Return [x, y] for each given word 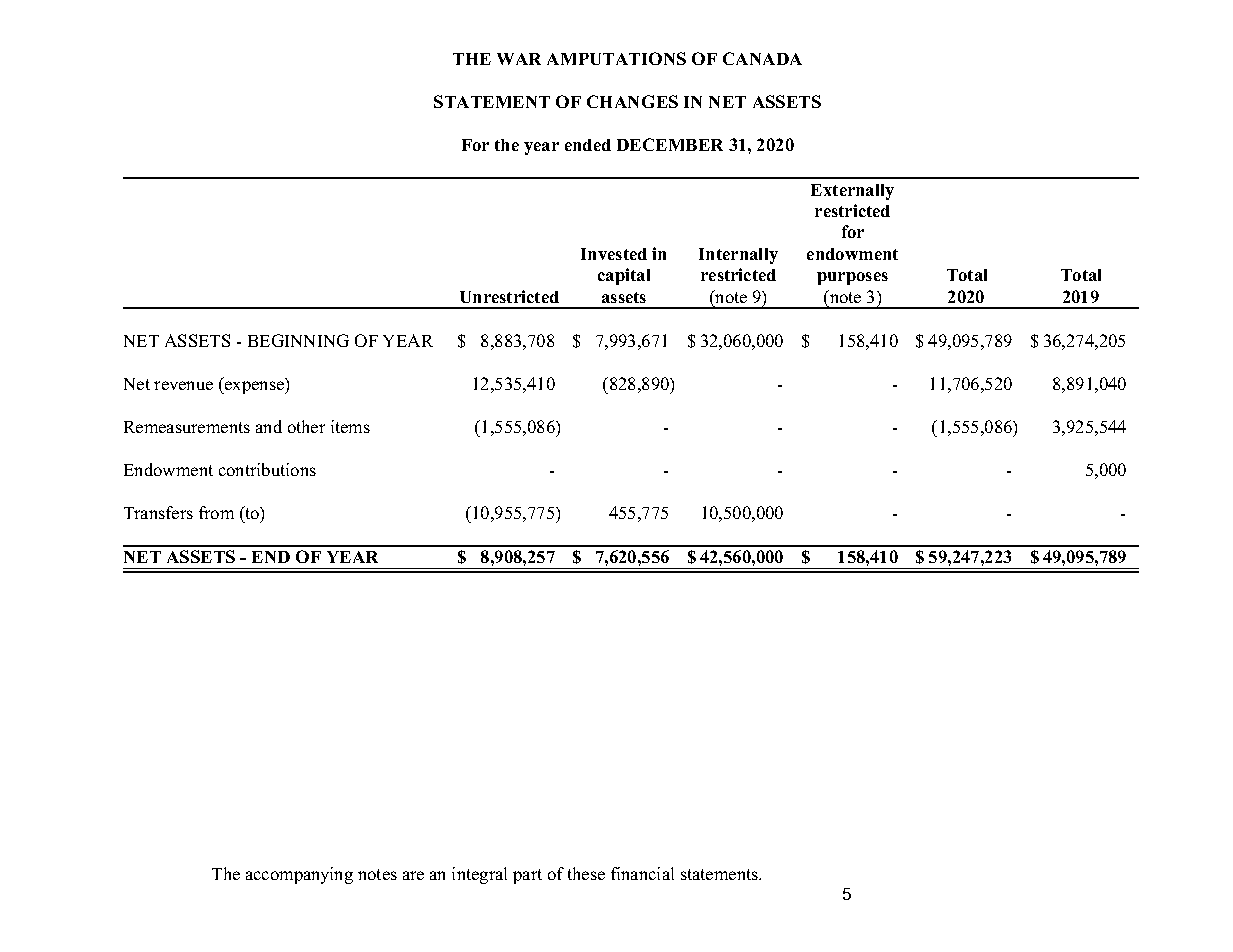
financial [642, 873]
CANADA [762, 58]
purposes [852, 278]
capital [624, 276]
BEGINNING [298, 340]
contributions [267, 469]
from [216, 512]
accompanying [299, 875]
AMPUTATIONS [616, 58]
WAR [519, 59]
